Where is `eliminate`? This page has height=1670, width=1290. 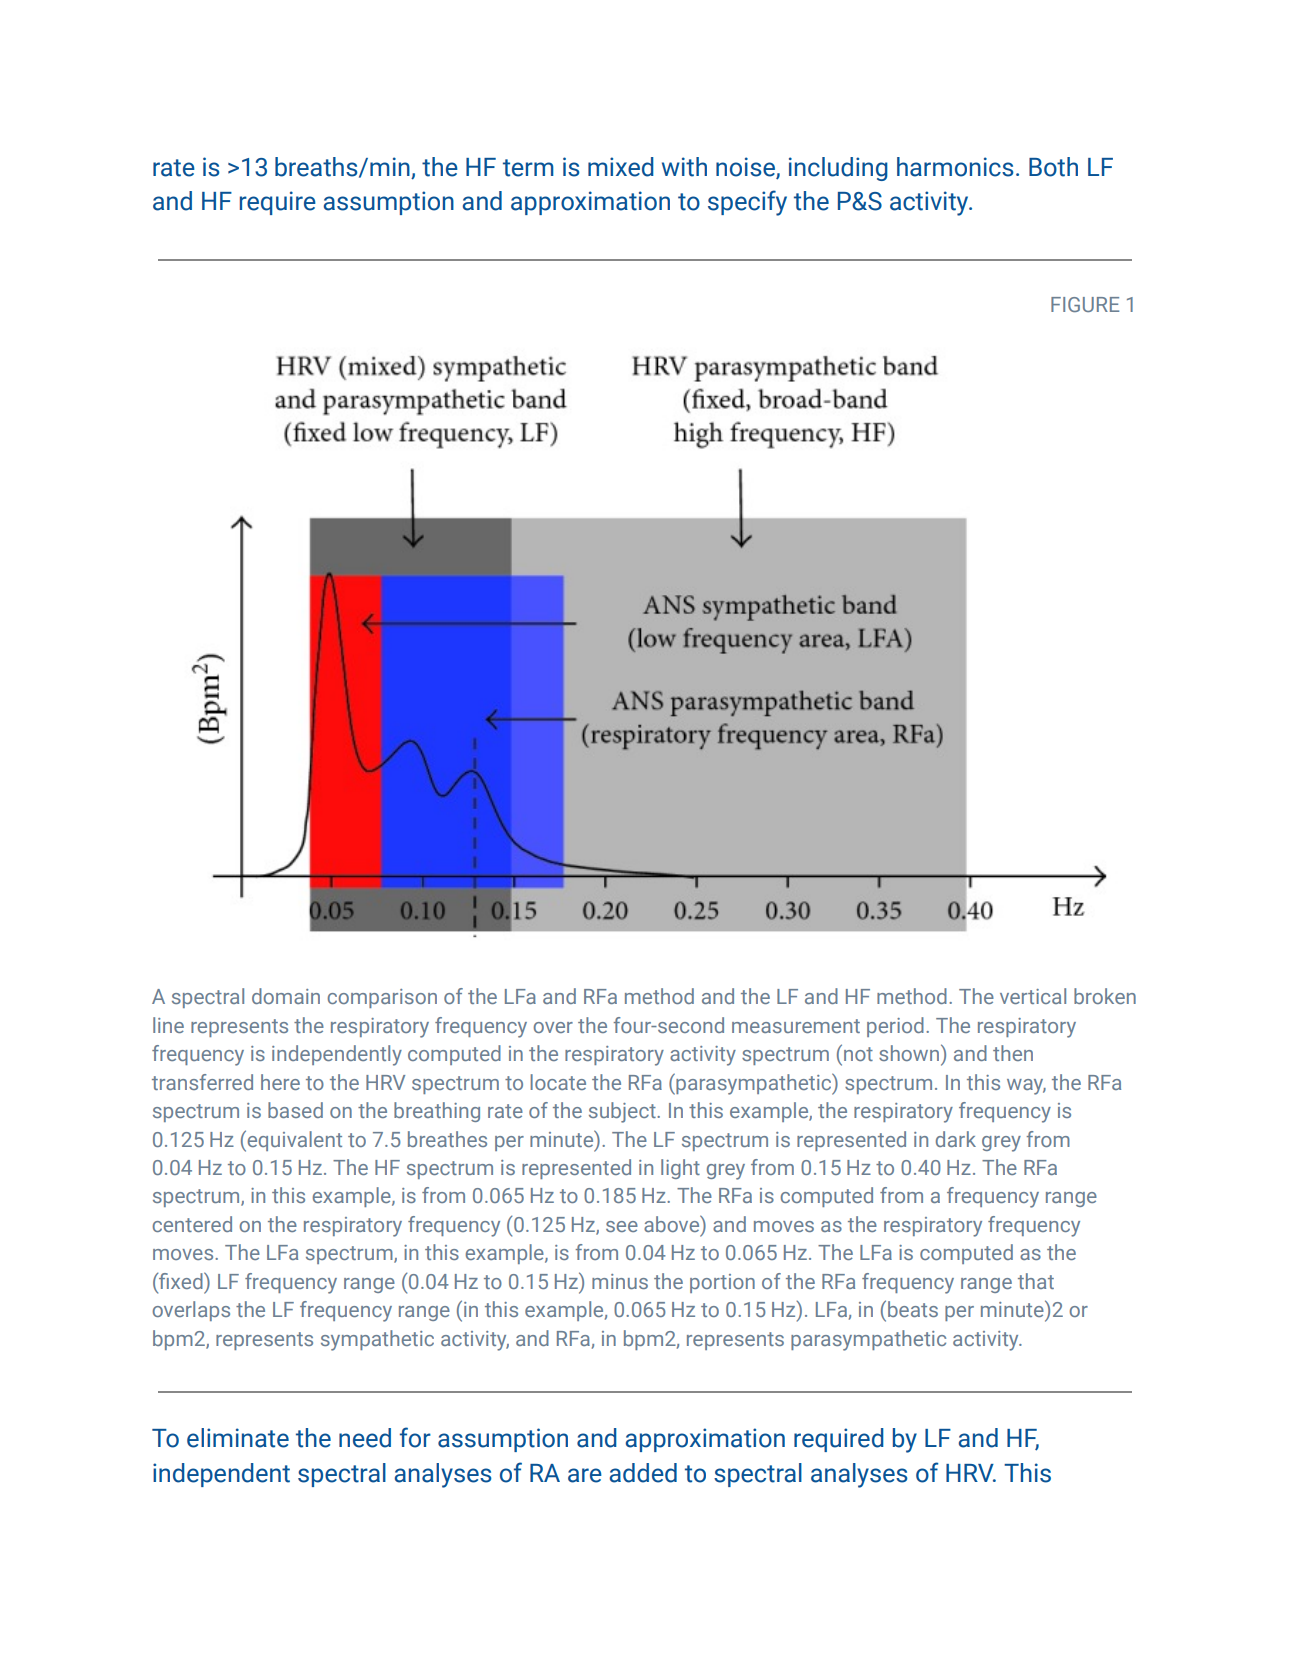
eliminate is located at coordinates (238, 1438).
